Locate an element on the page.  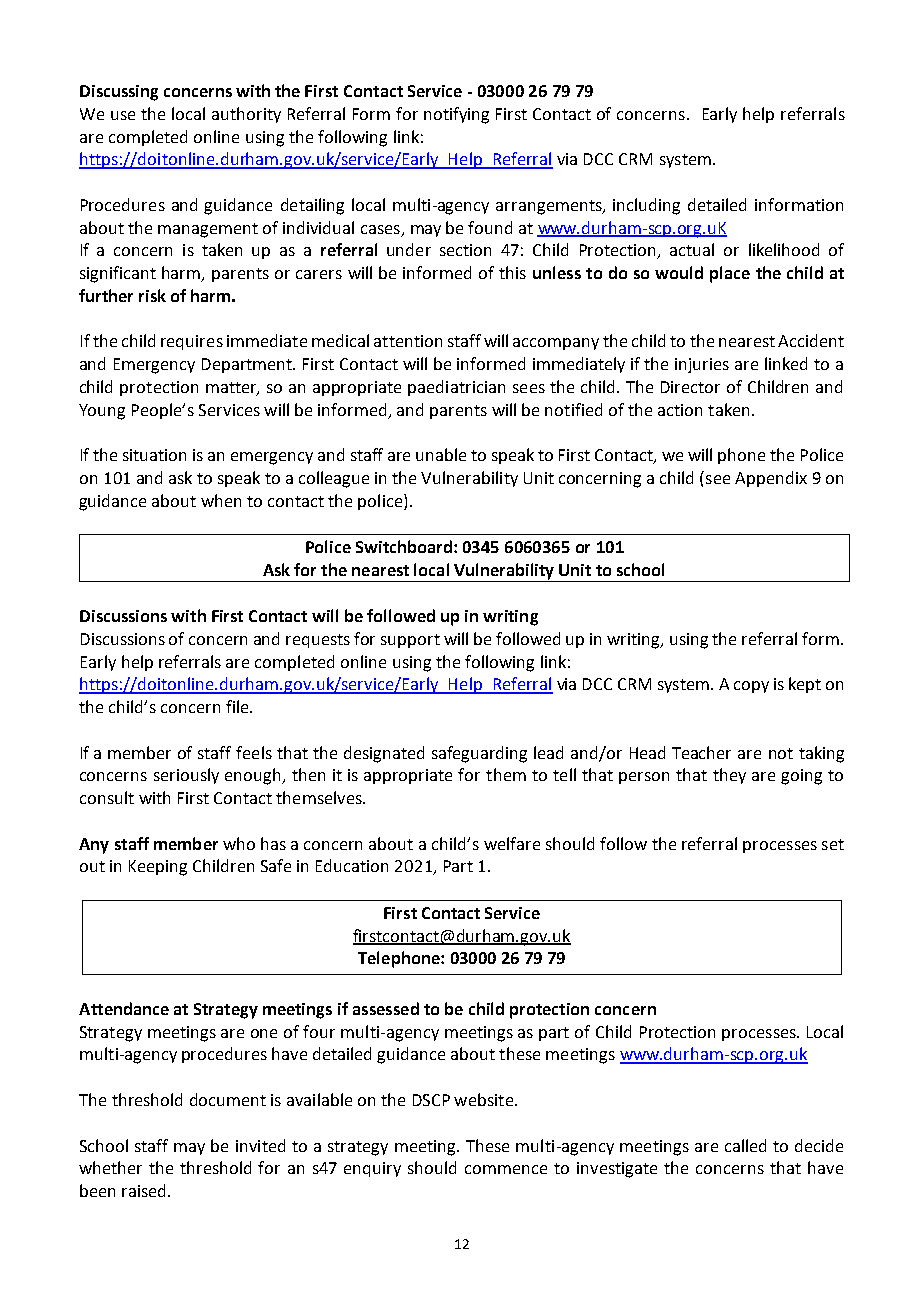
notifying is located at coordinates (456, 115).
